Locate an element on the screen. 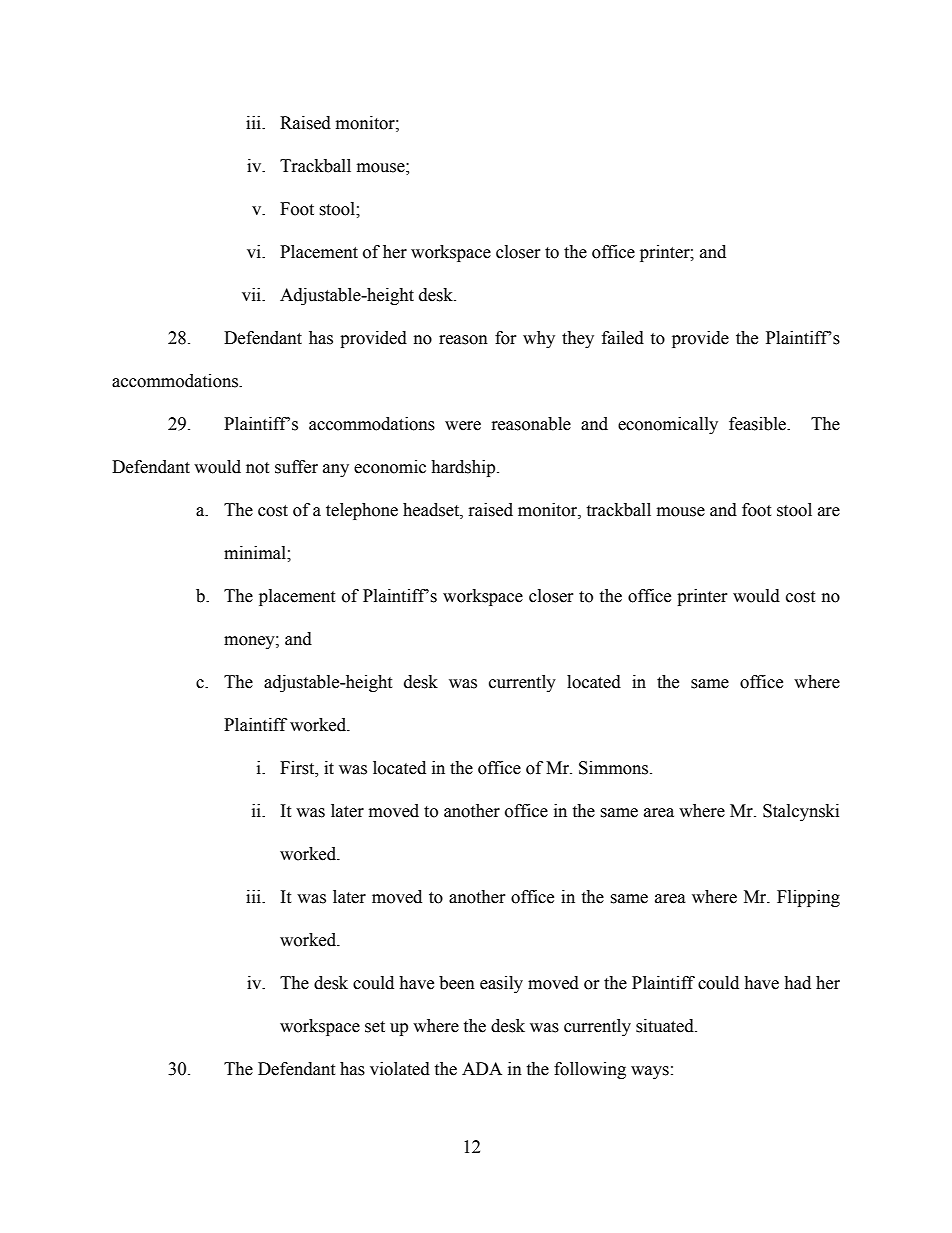 Image resolution: width=952 pixels, height=1233 pixels. why is located at coordinates (539, 339).
